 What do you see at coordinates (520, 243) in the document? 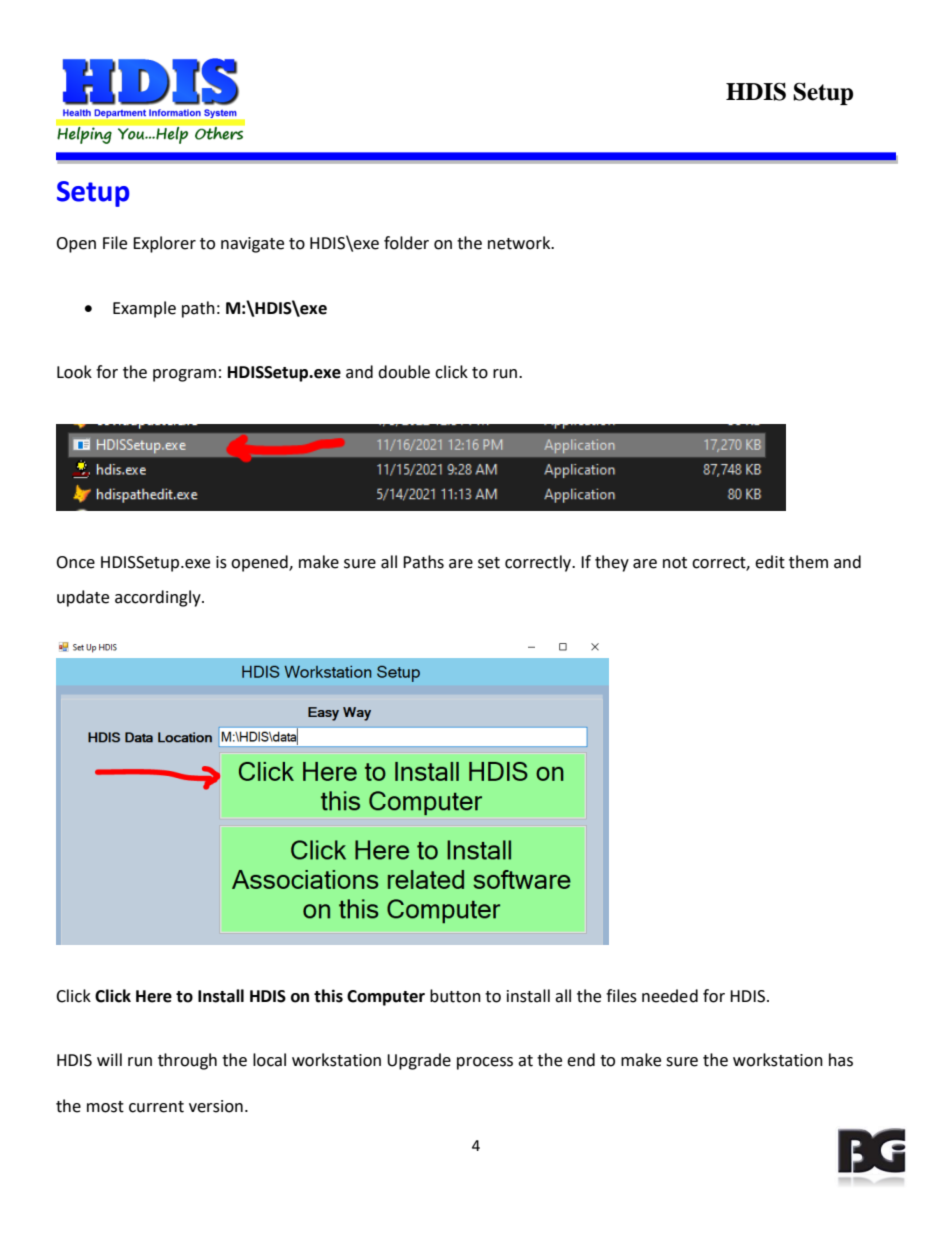
I see `network` at bounding box center [520, 243].
